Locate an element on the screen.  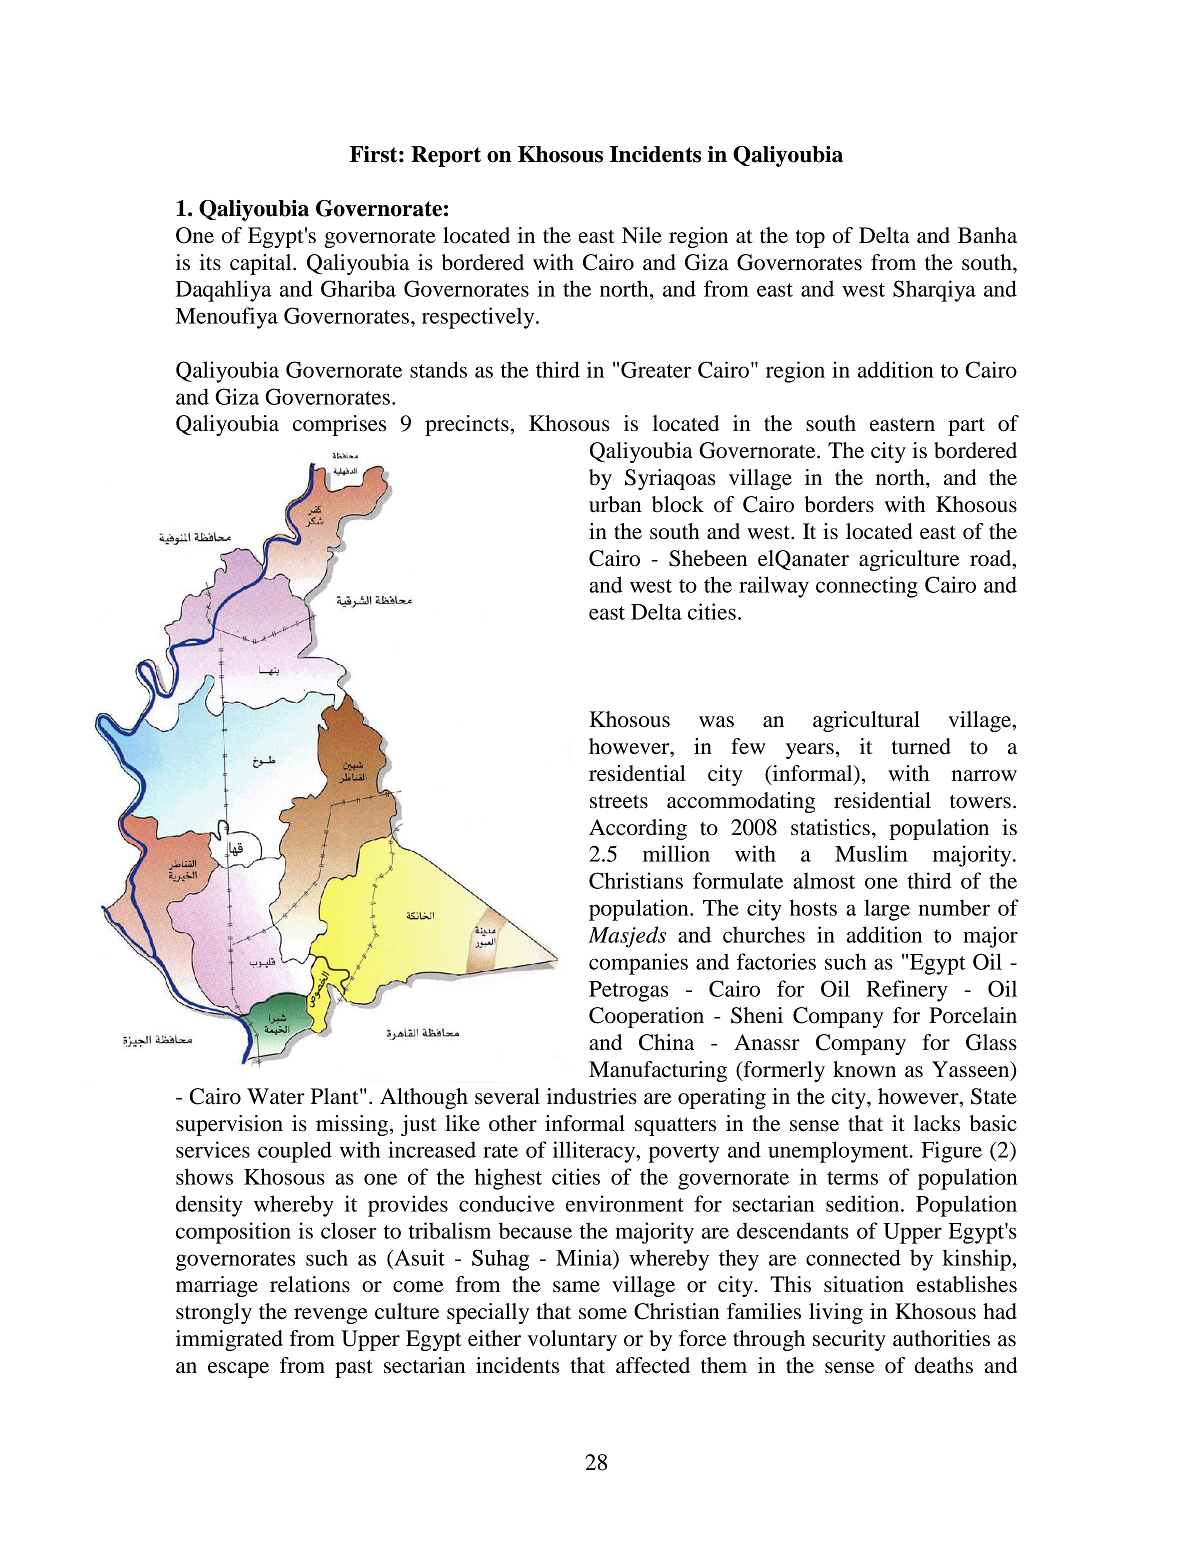
turned is located at coordinates (921, 746).
